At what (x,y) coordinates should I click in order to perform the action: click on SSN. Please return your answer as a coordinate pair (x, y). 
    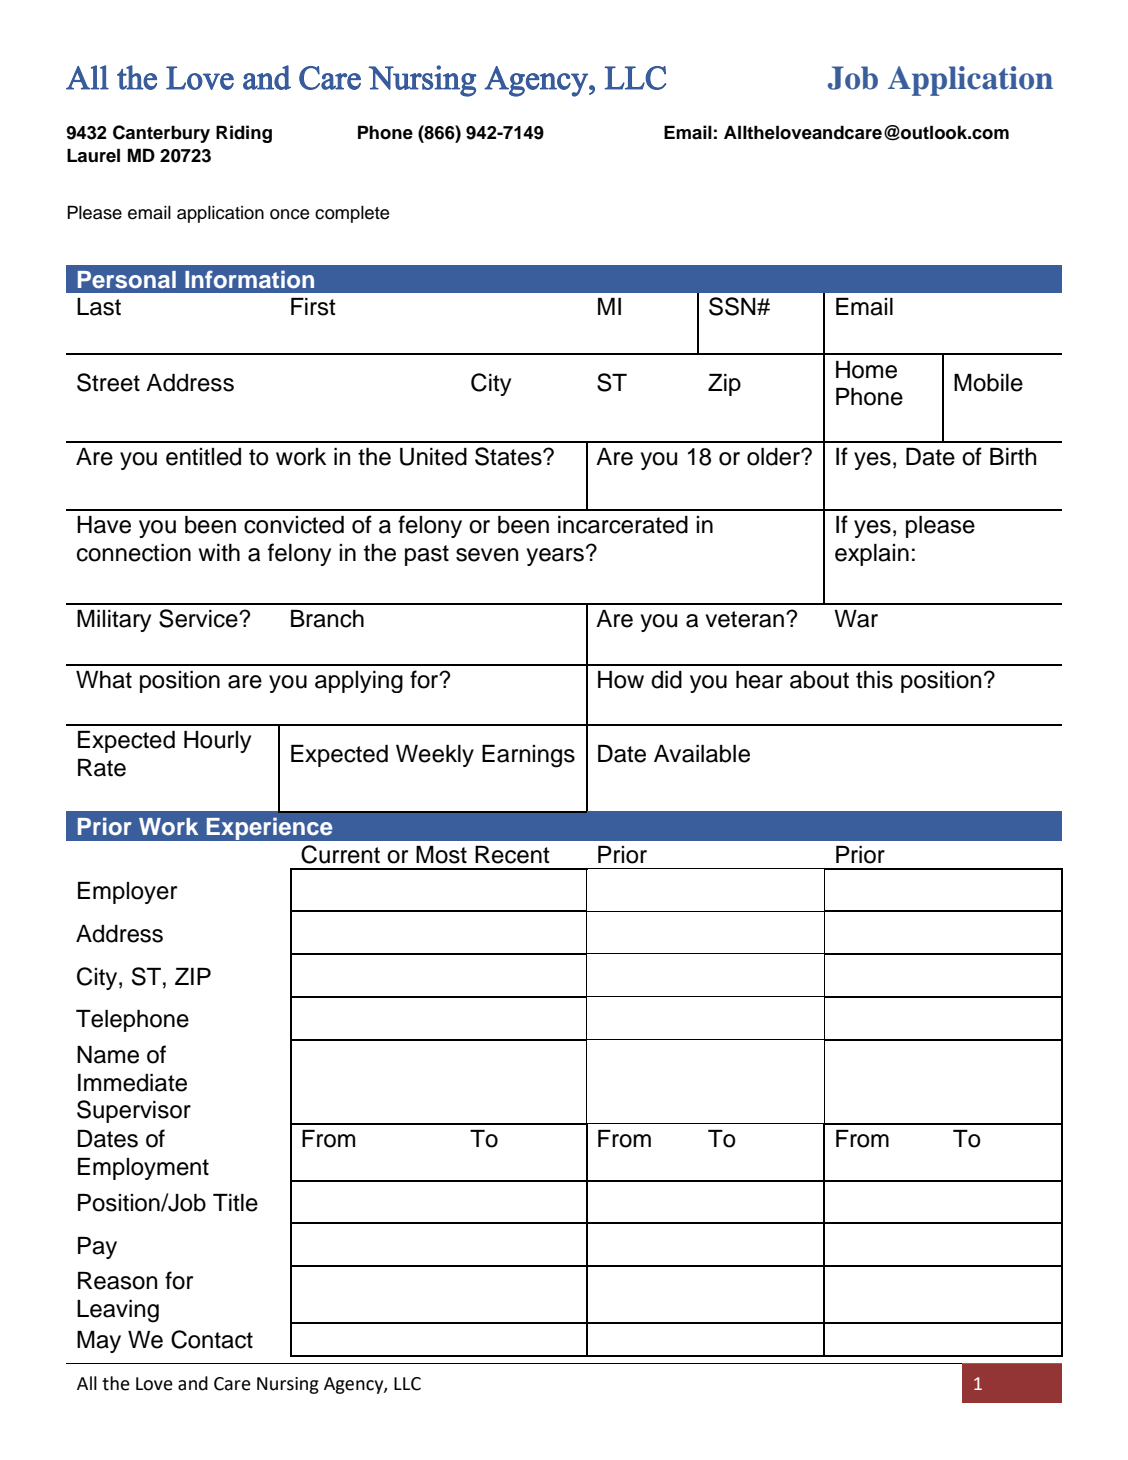
    Looking at the image, I should click on (733, 306).
